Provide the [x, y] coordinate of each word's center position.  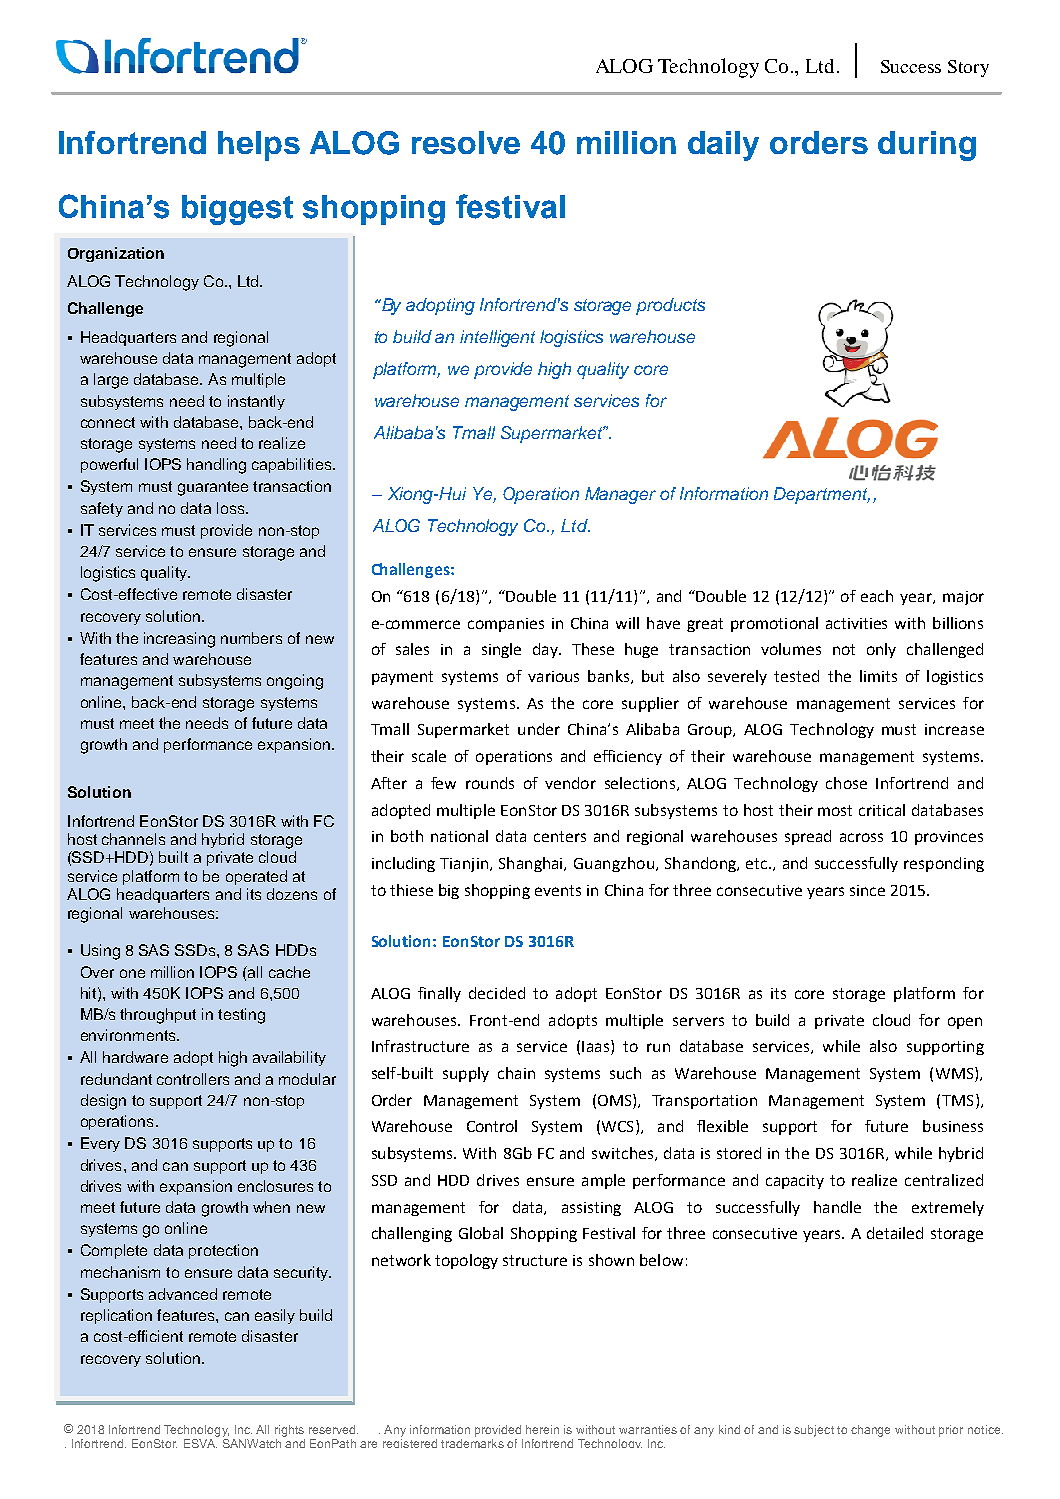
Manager [620, 495]
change [870, 1431]
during [927, 146]
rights [289, 1431]
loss [230, 508]
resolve [466, 142]
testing [241, 1016]
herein [542, 1429]
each [877, 596]
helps [259, 146]
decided [497, 993]
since [867, 890]
